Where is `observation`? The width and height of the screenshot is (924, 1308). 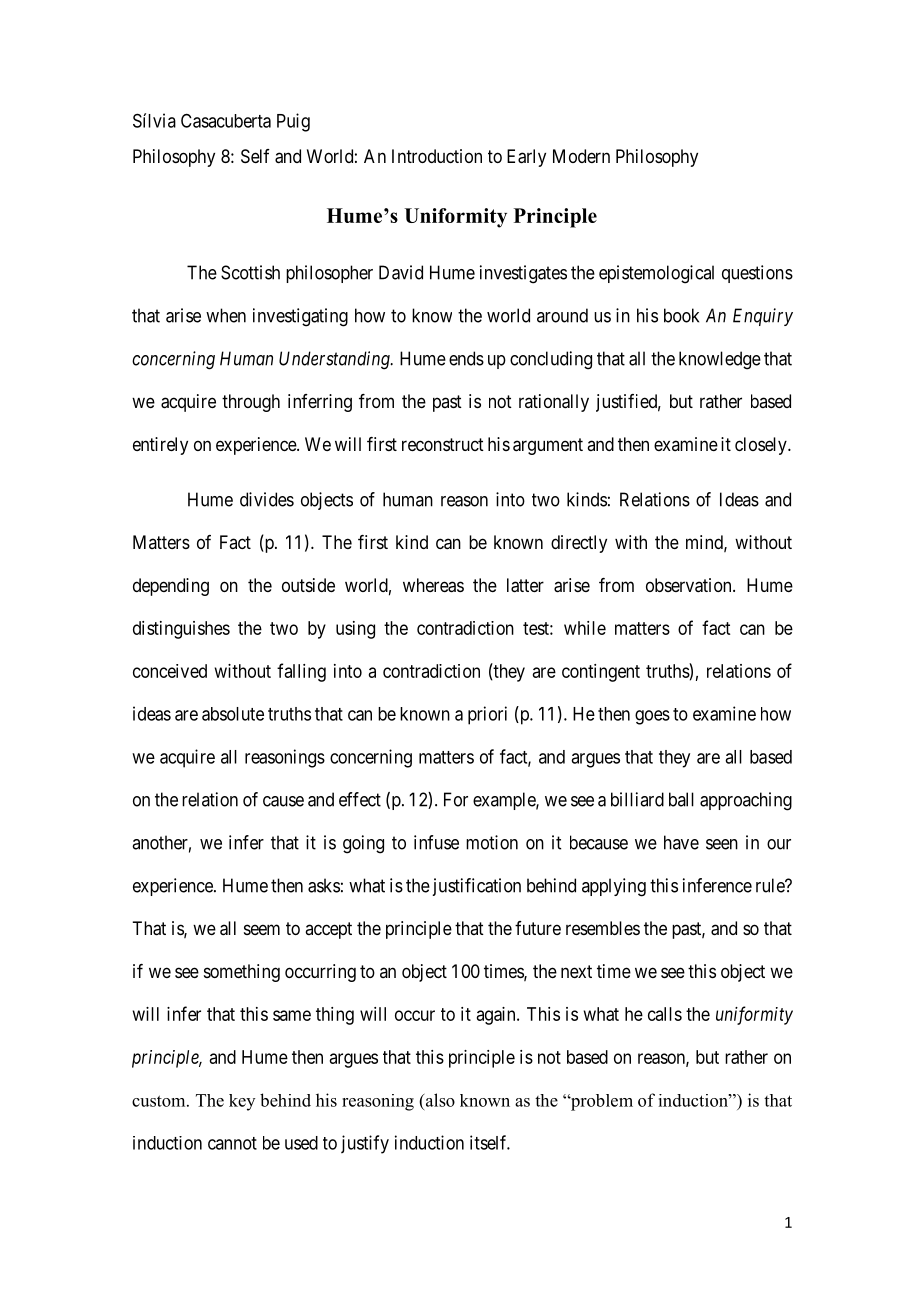 observation is located at coordinates (690, 585).
